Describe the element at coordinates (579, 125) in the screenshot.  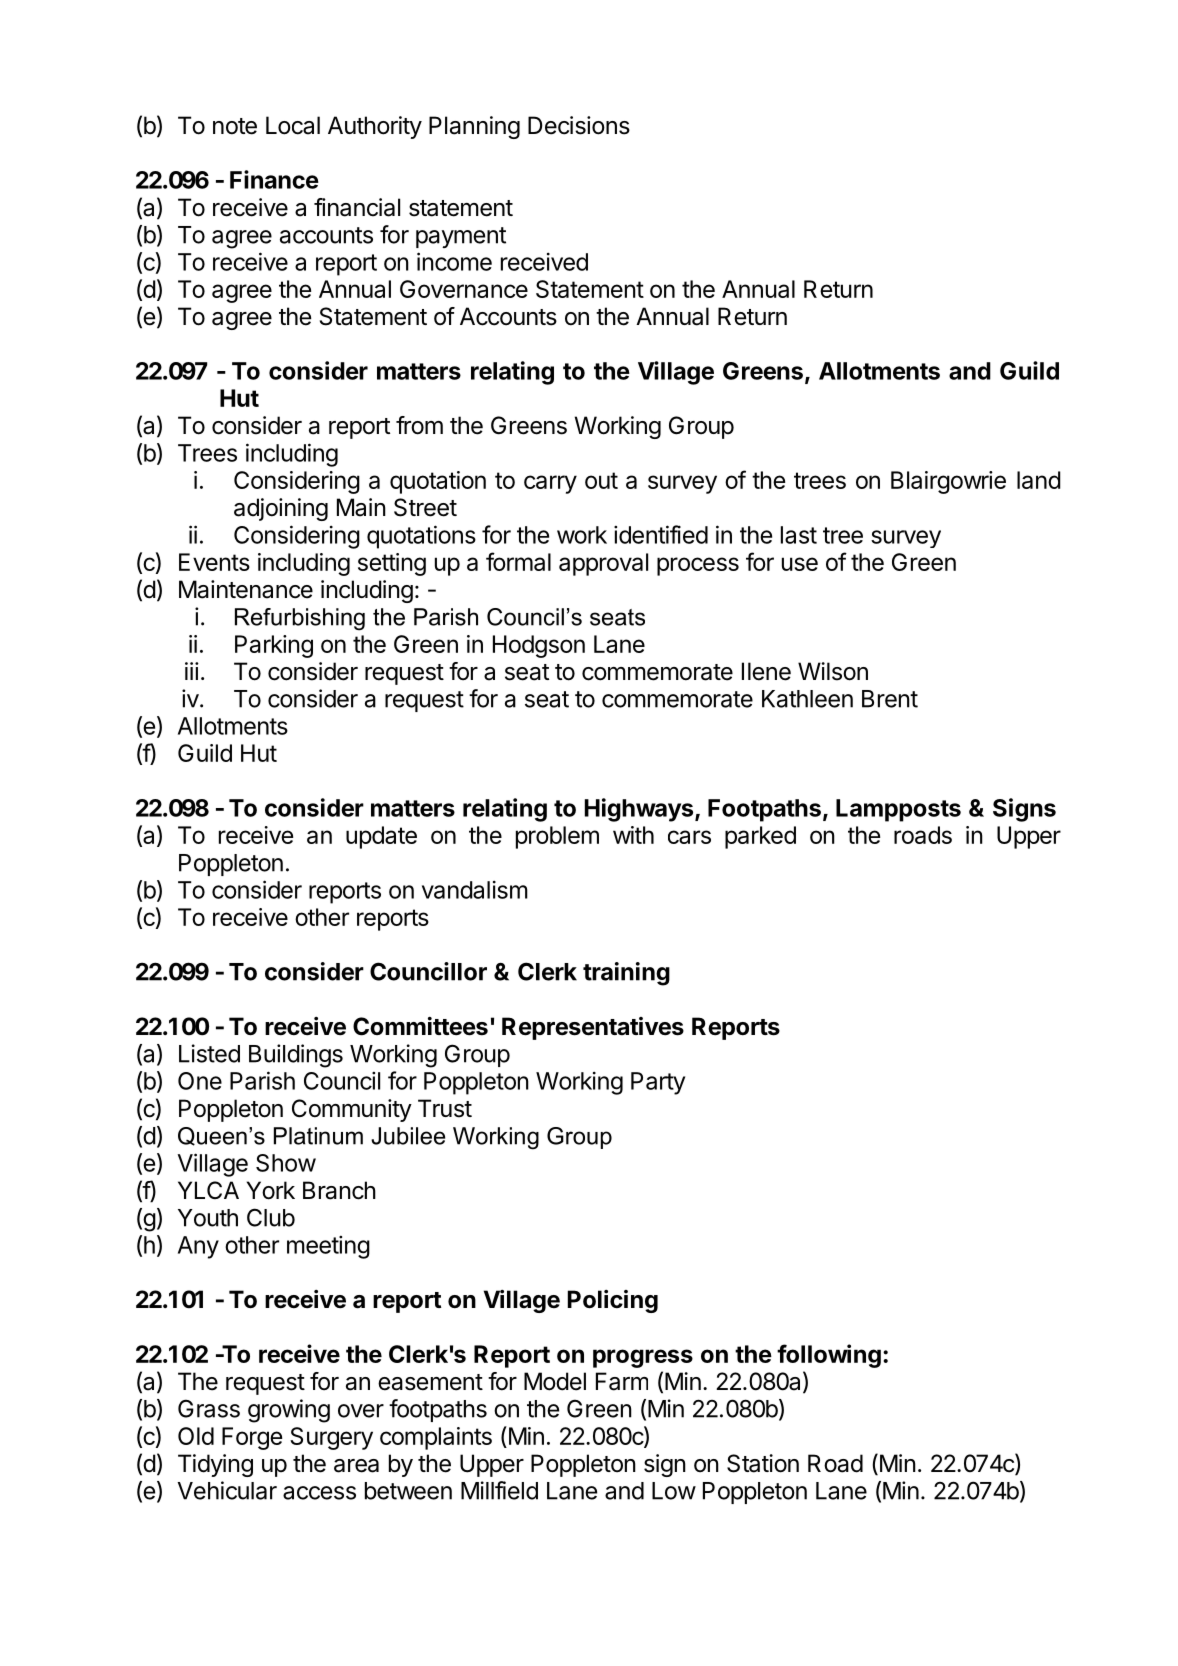
I see `Decisions` at that location.
